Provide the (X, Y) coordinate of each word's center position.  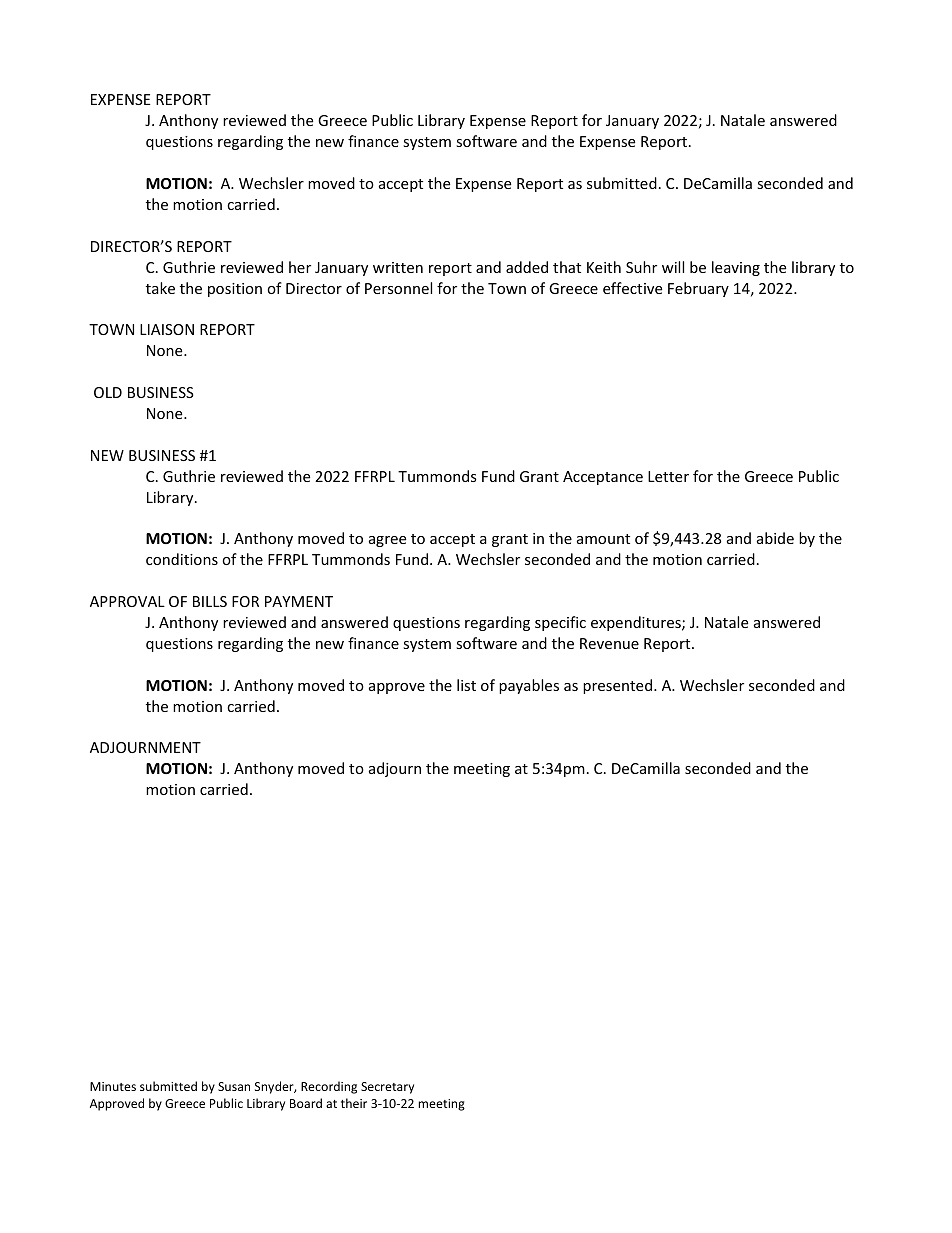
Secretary (387, 1088)
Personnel (398, 288)
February (698, 289)
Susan (234, 1086)
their (354, 1103)
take (160, 288)
